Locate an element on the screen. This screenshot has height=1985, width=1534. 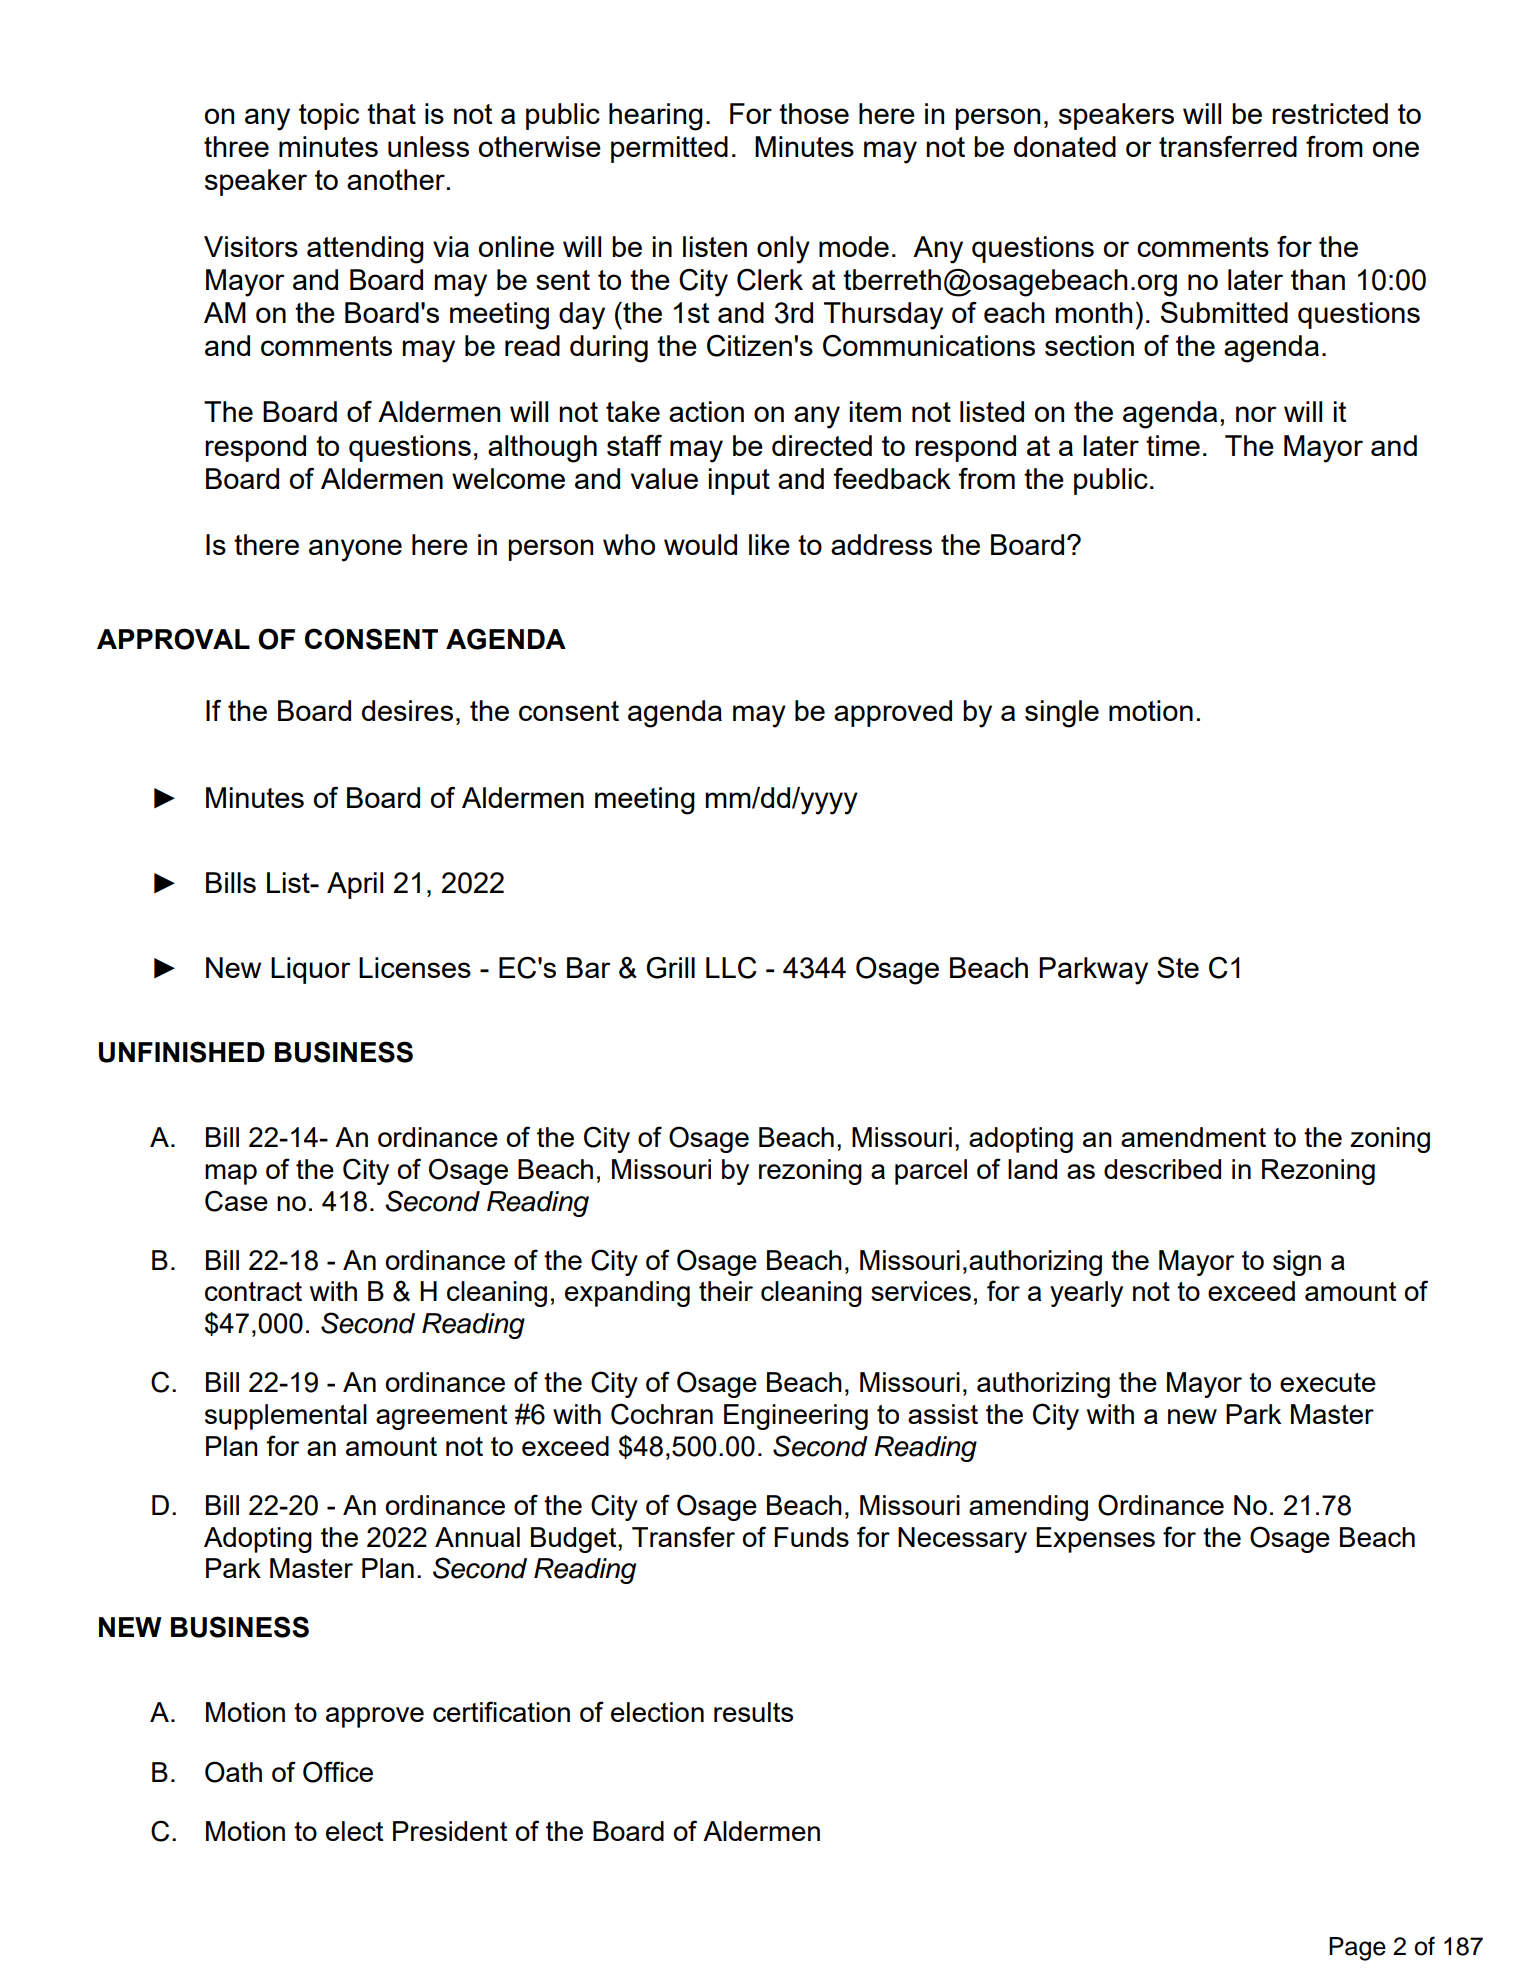
topic is located at coordinates (329, 116).
